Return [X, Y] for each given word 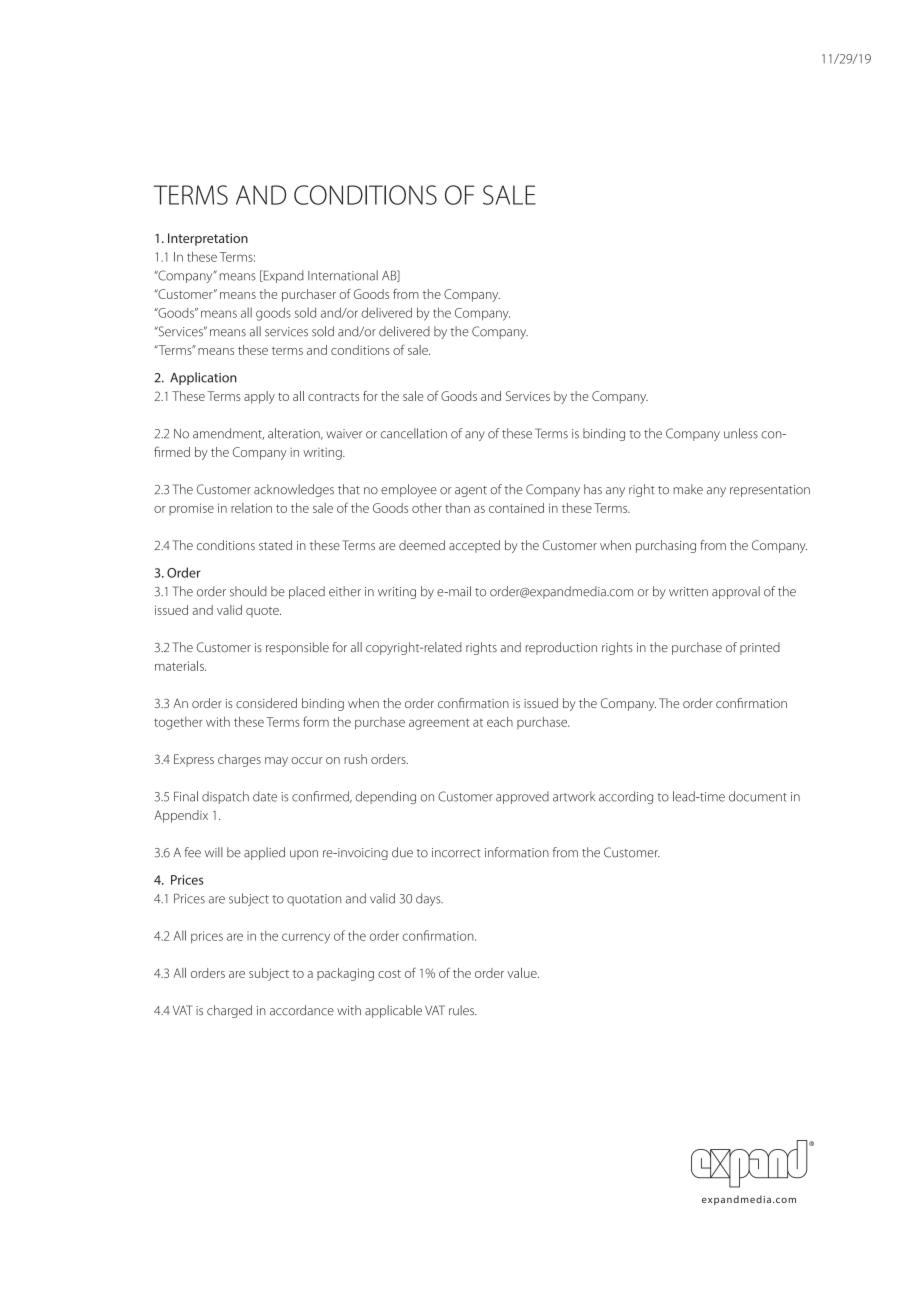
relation [251, 508]
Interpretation [208, 239]
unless [741, 433]
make [688, 489]
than [457, 508]
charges [239, 760]
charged [229, 1011]
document [758, 796]
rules [462, 1010]
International [343, 275]
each [500, 722]
